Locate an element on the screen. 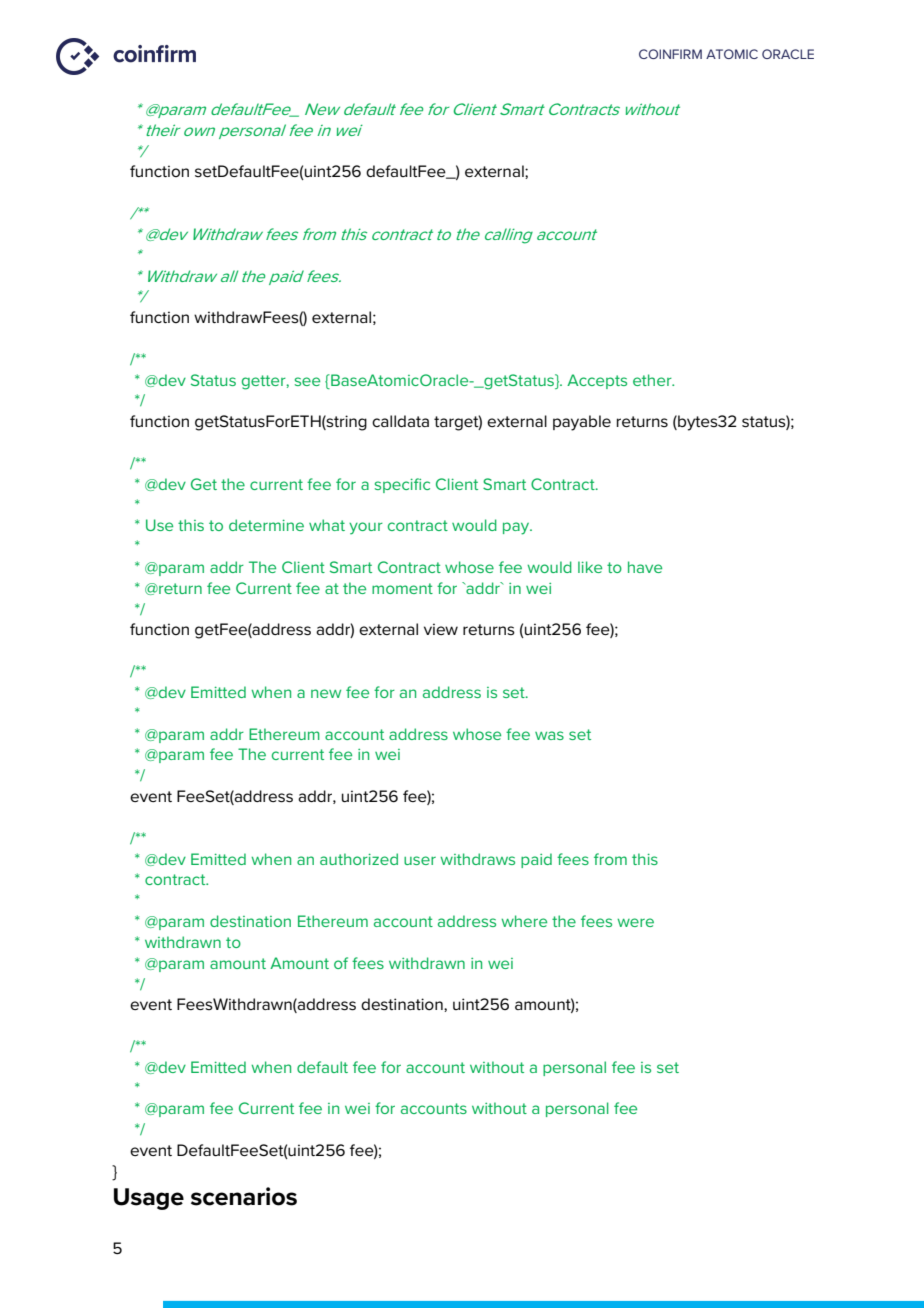  scenarios is located at coordinates (244, 1196).
